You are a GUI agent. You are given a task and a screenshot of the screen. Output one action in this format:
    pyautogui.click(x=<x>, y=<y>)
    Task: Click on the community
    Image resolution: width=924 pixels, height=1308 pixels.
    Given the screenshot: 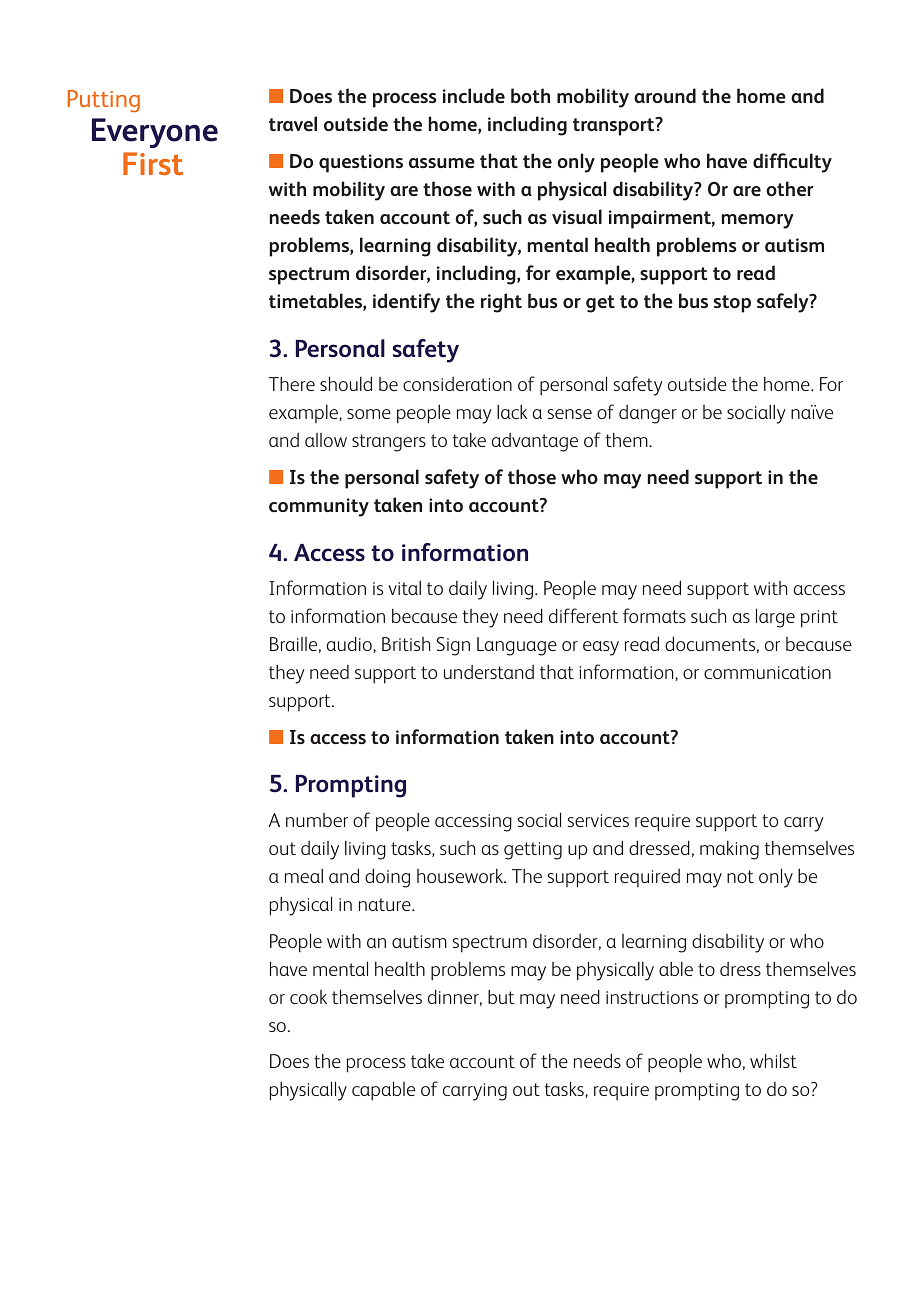 What is the action you would take?
    pyautogui.click(x=319, y=507)
